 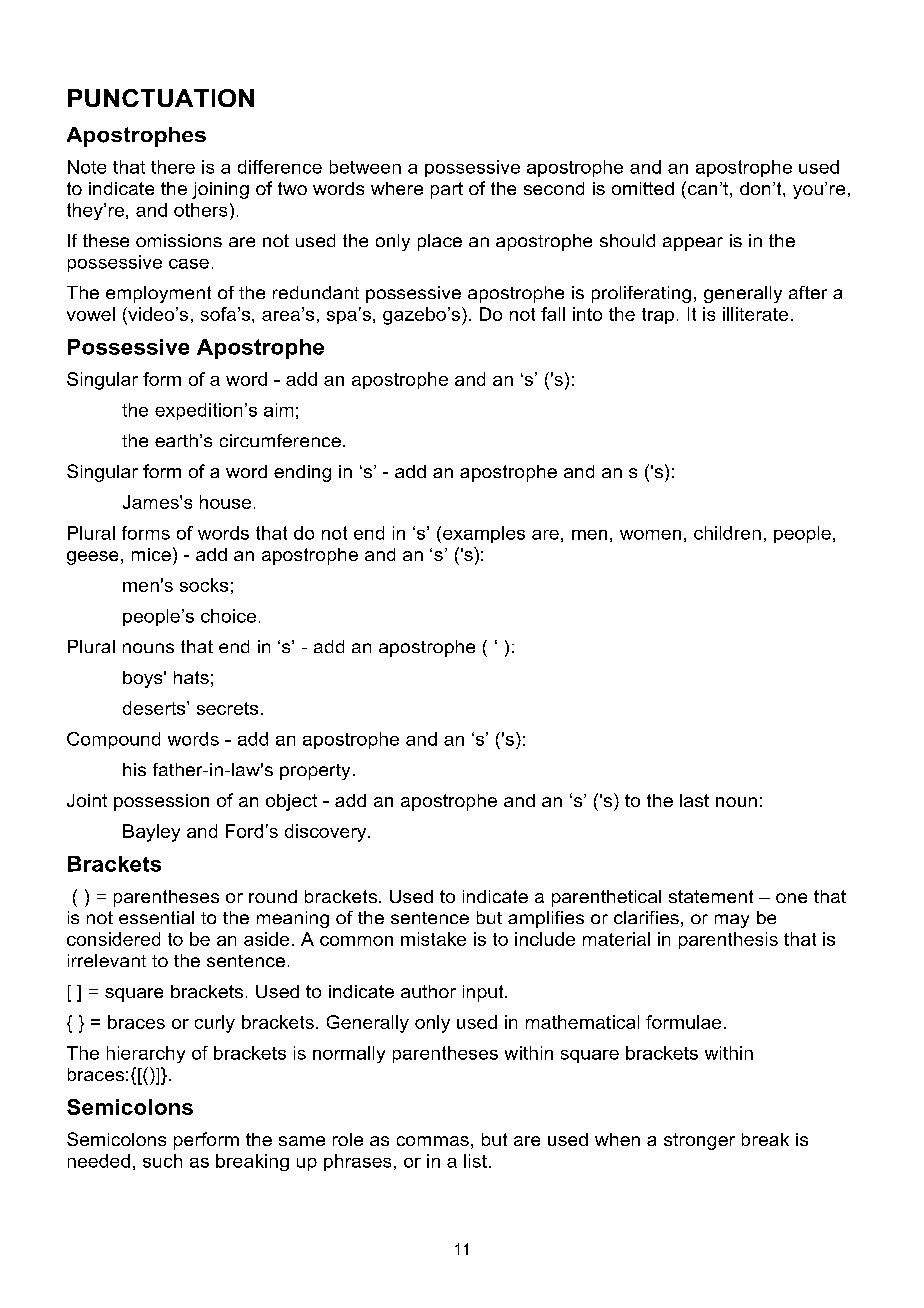 I want to click on PUNCTUATION, so click(x=161, y=98).
